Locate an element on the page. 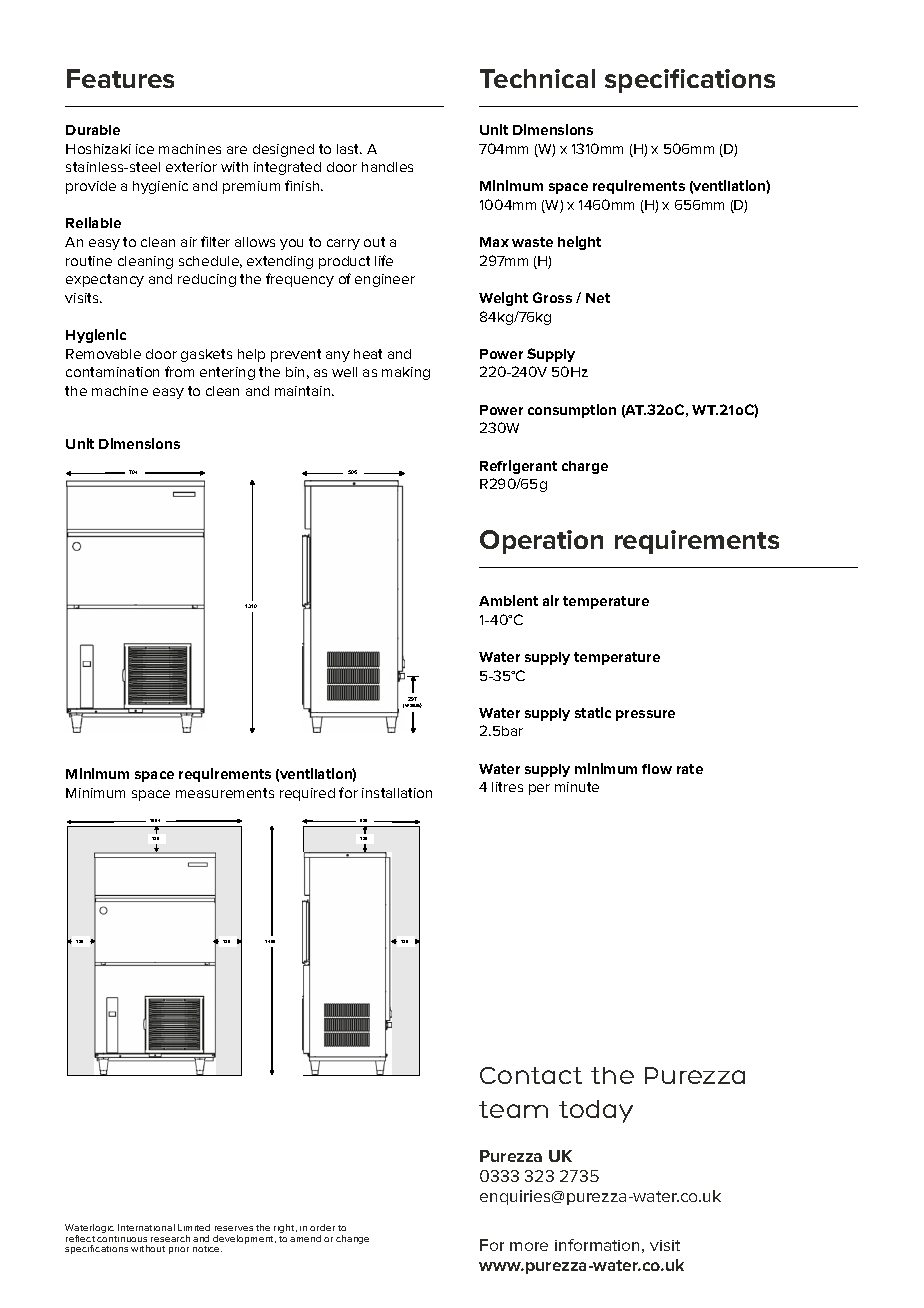 This image has width=924, height=1308. International is located at coordinates (146, 1227).
